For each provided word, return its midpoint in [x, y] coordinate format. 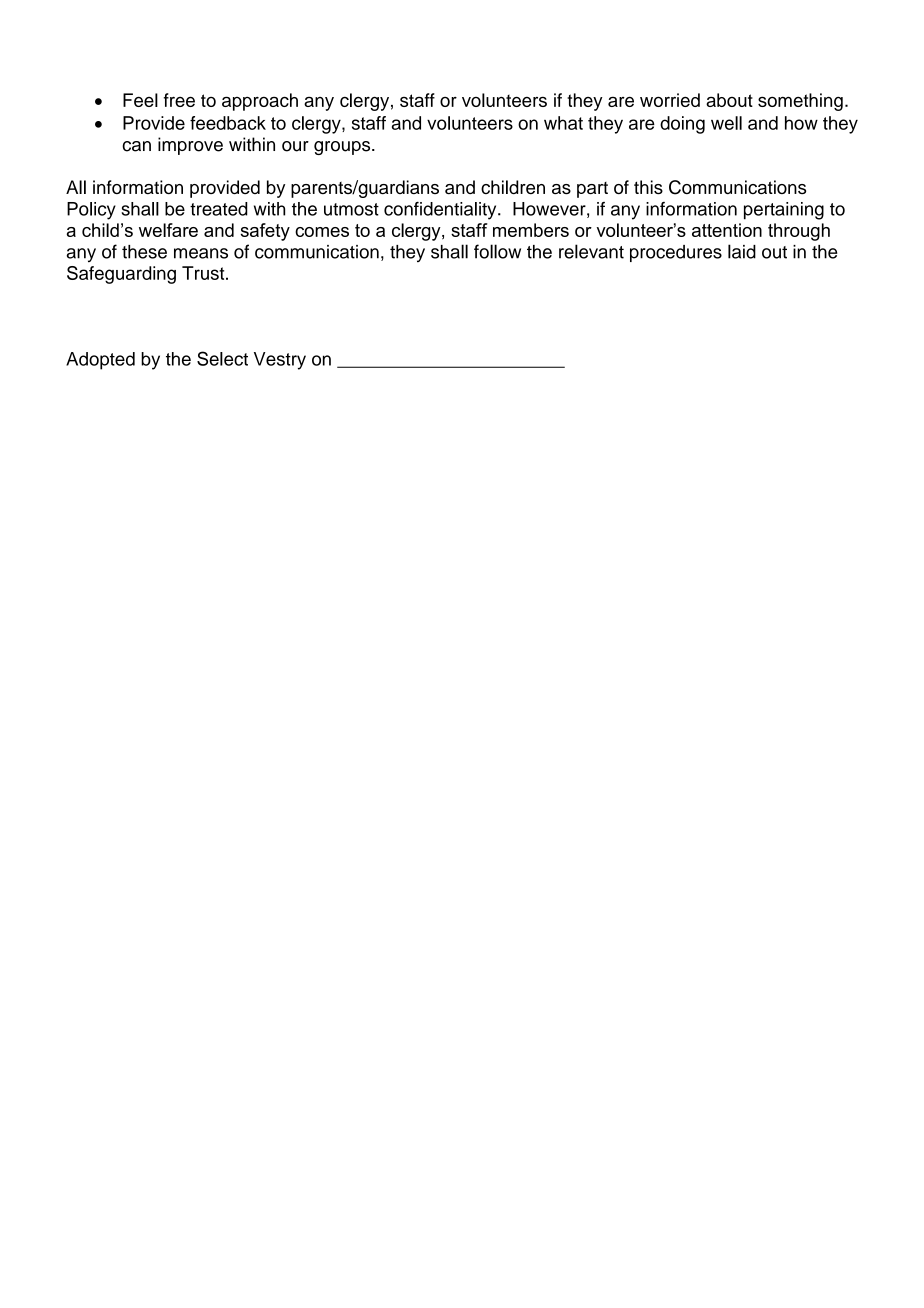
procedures [676, 253]
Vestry [280, 361]
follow [497, 251]
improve [190, 146]
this [648, 187]
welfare [168, 230]
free [179, 100]
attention [727, 230]
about [729, 100]
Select [222, 358]
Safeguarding [121, 275]
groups [343, 148]
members [531, 230]
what [563, 123]
